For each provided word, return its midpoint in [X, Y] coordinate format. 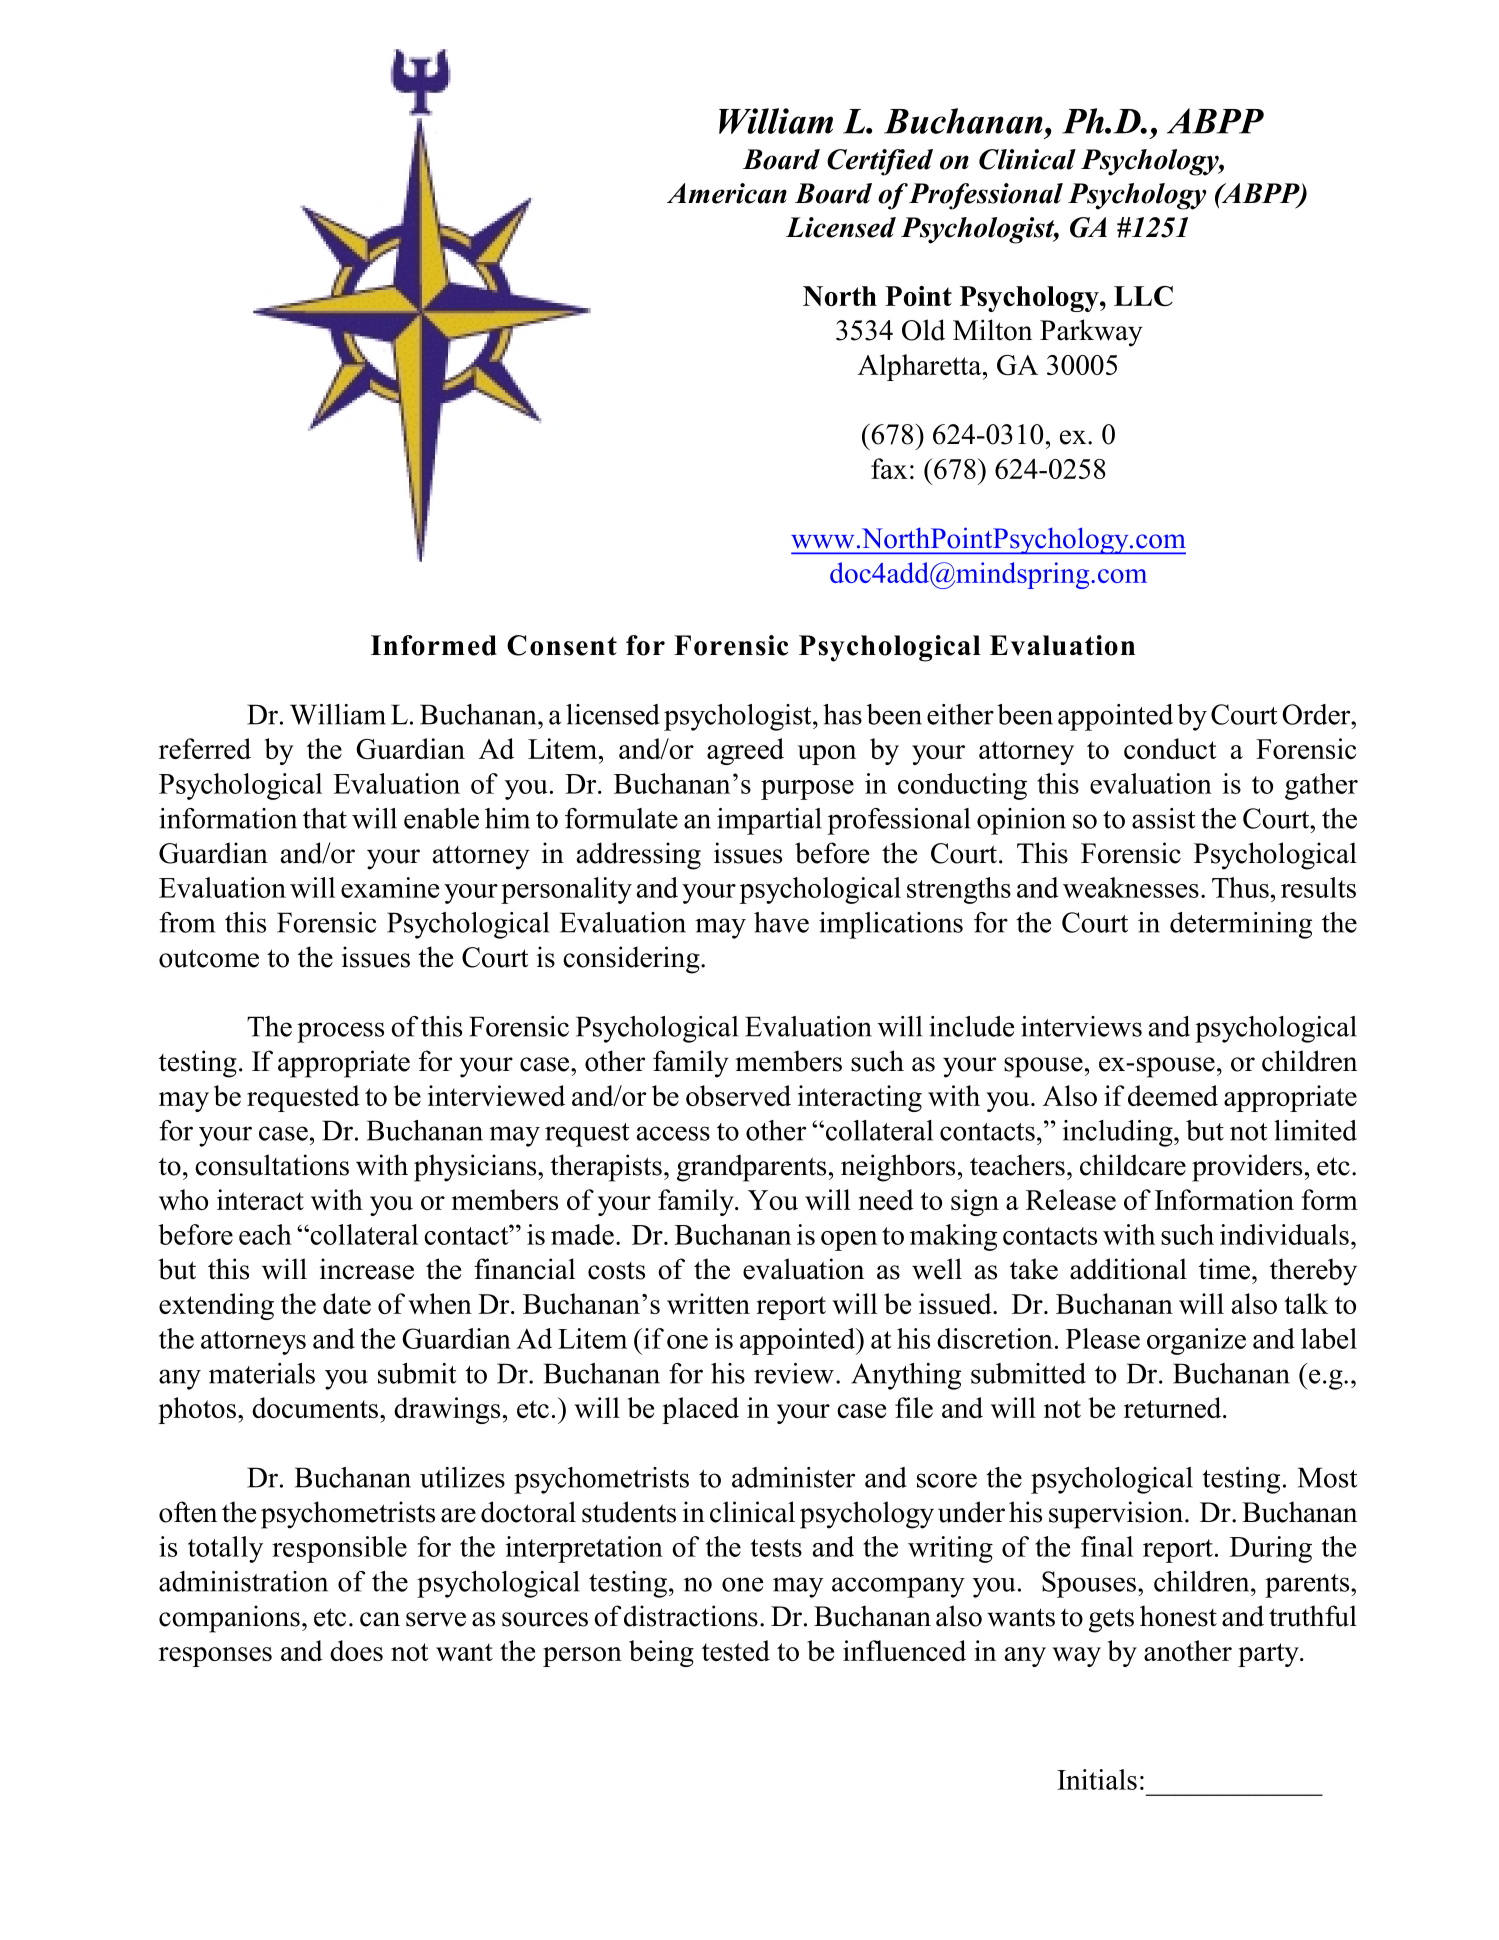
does [356, 1650]
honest [1178, 1616]
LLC [1143, 296]
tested [736, 1650]
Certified [880, 162]
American [727, 193]
